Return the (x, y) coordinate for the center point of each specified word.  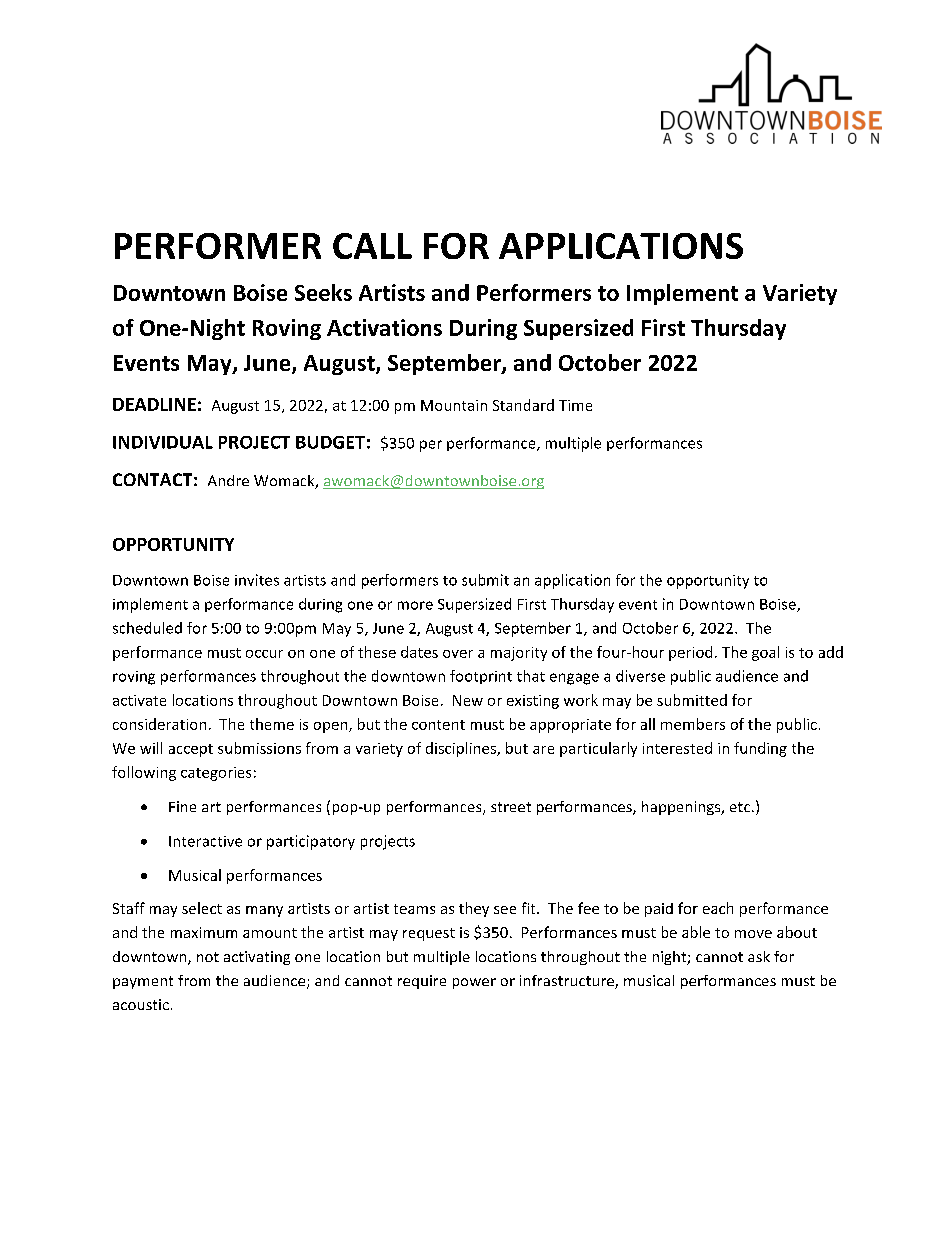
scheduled (147, 628)
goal (765, 653)
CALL (372, 246)
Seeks (323, 292)
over (458, 654)
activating (257, 958)
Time (575, 405)
